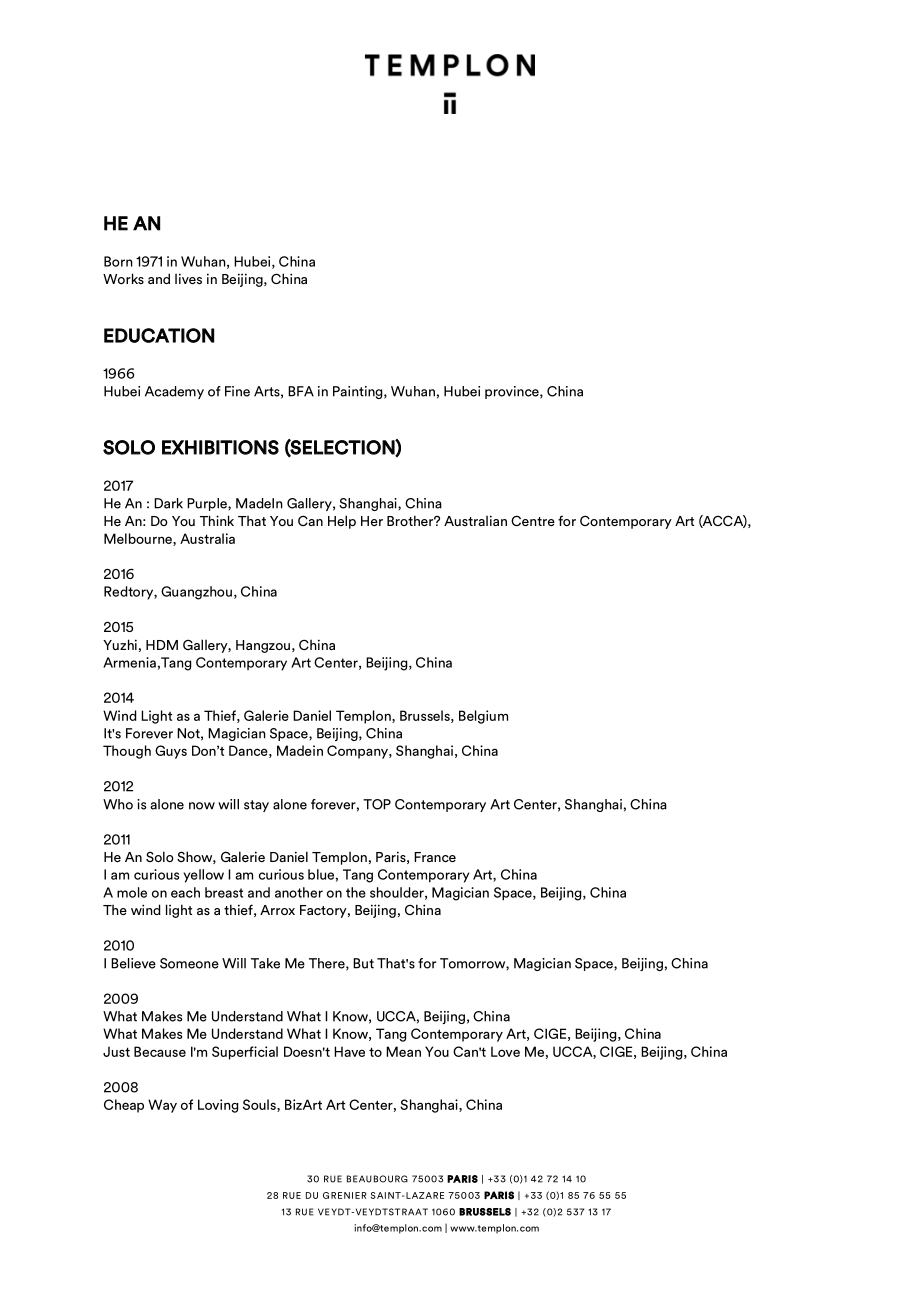 The image size is (924, 1308). I want to click on Dark, so click(168, 503).
